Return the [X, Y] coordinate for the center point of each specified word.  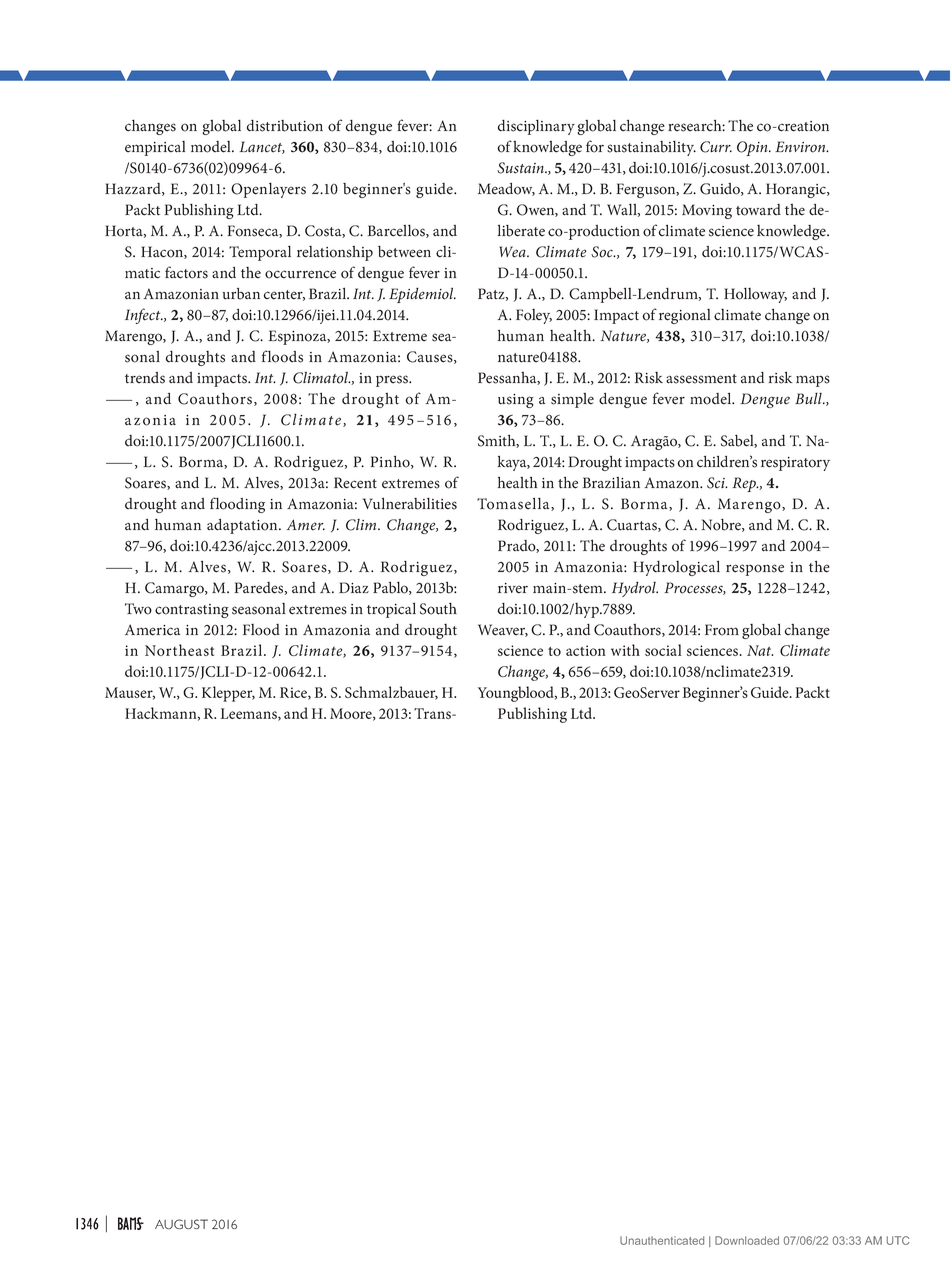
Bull [809, 398]
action [586, 650]
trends [145, 378]
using [516, 401]
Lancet [262, 147]
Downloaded [747, 1240]
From [722, 630]
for [595, 146]
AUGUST [181, 1224]
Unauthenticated [662, 1240]
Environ [801, 147]
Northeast [179, 650]
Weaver [503, 630]
